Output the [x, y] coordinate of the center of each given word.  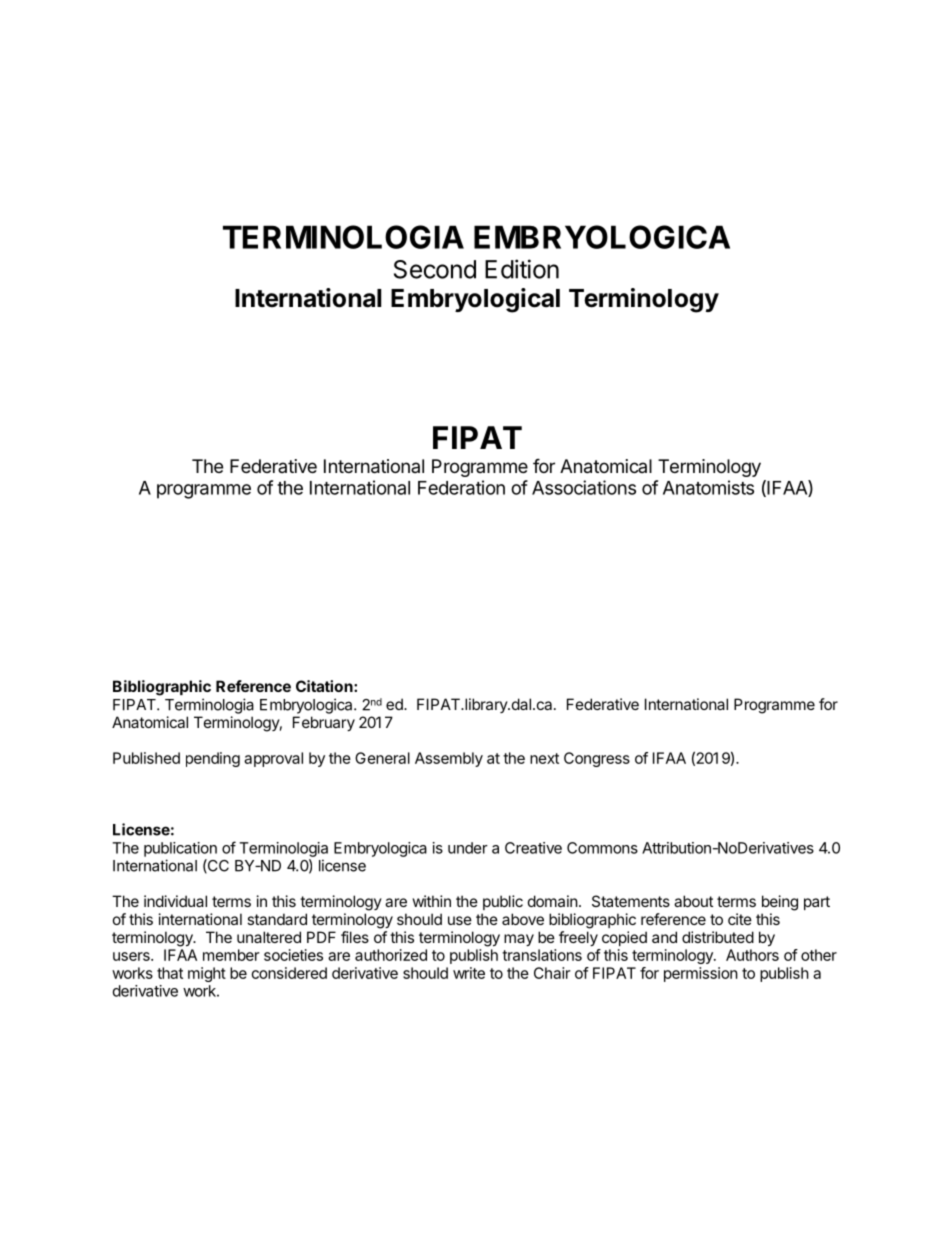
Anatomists [708, 487]
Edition [522, 269]
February [324, 723]
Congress [597, 759]
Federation [461, 487]
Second [435, 269]
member [231, 955]
